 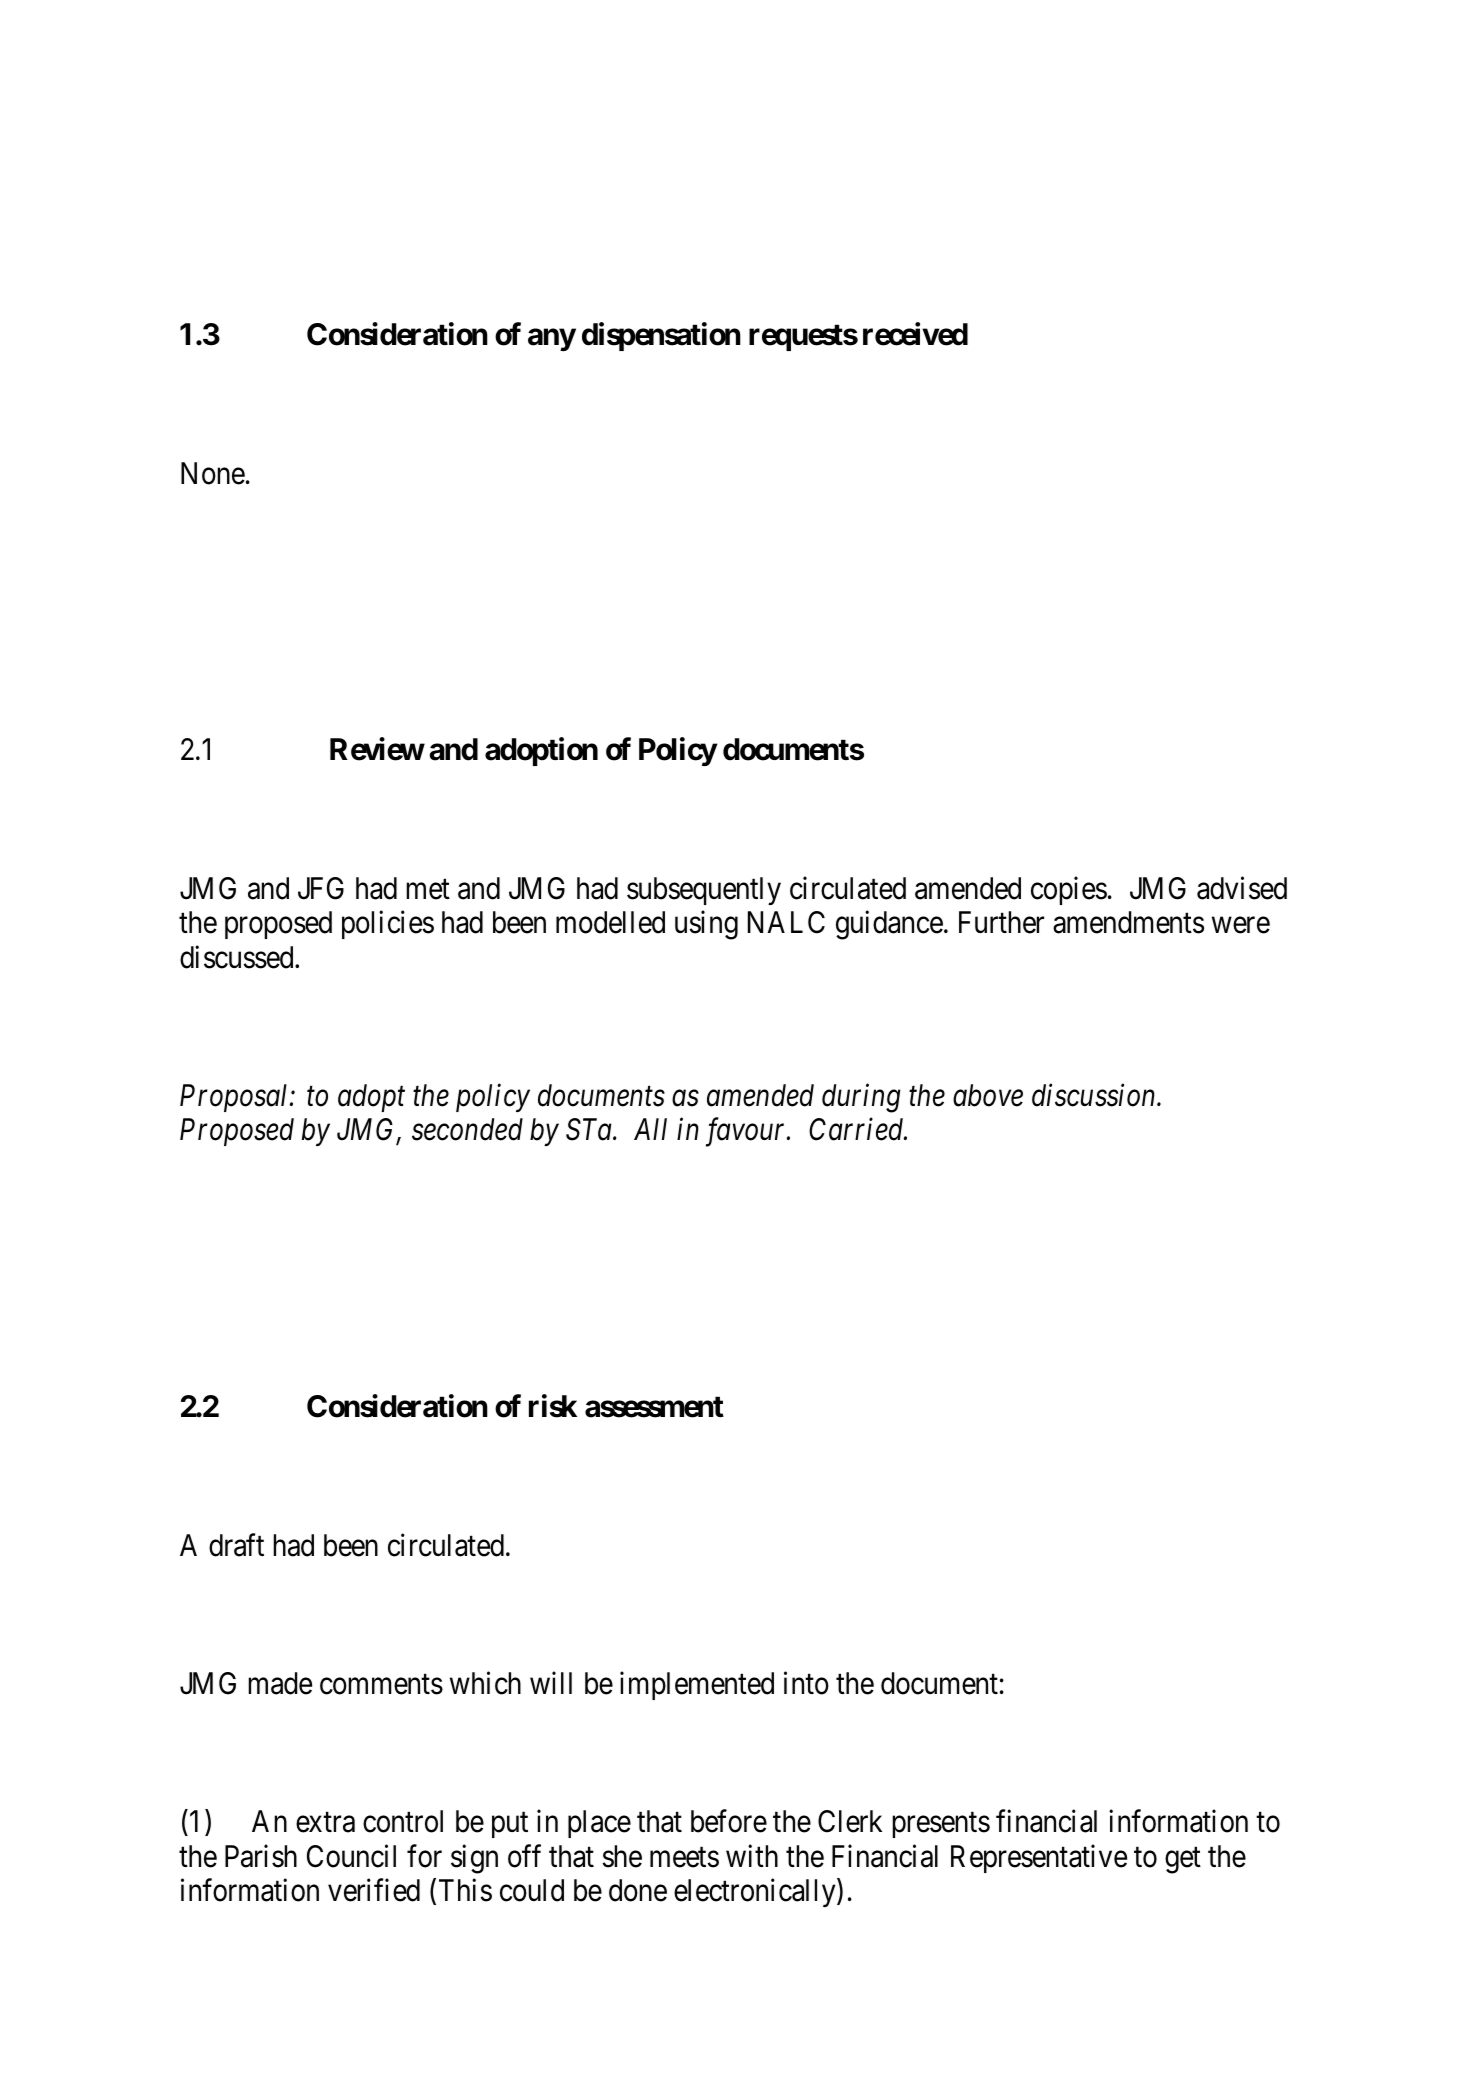 I want to click on risk, so click(x=553, y=1406).
